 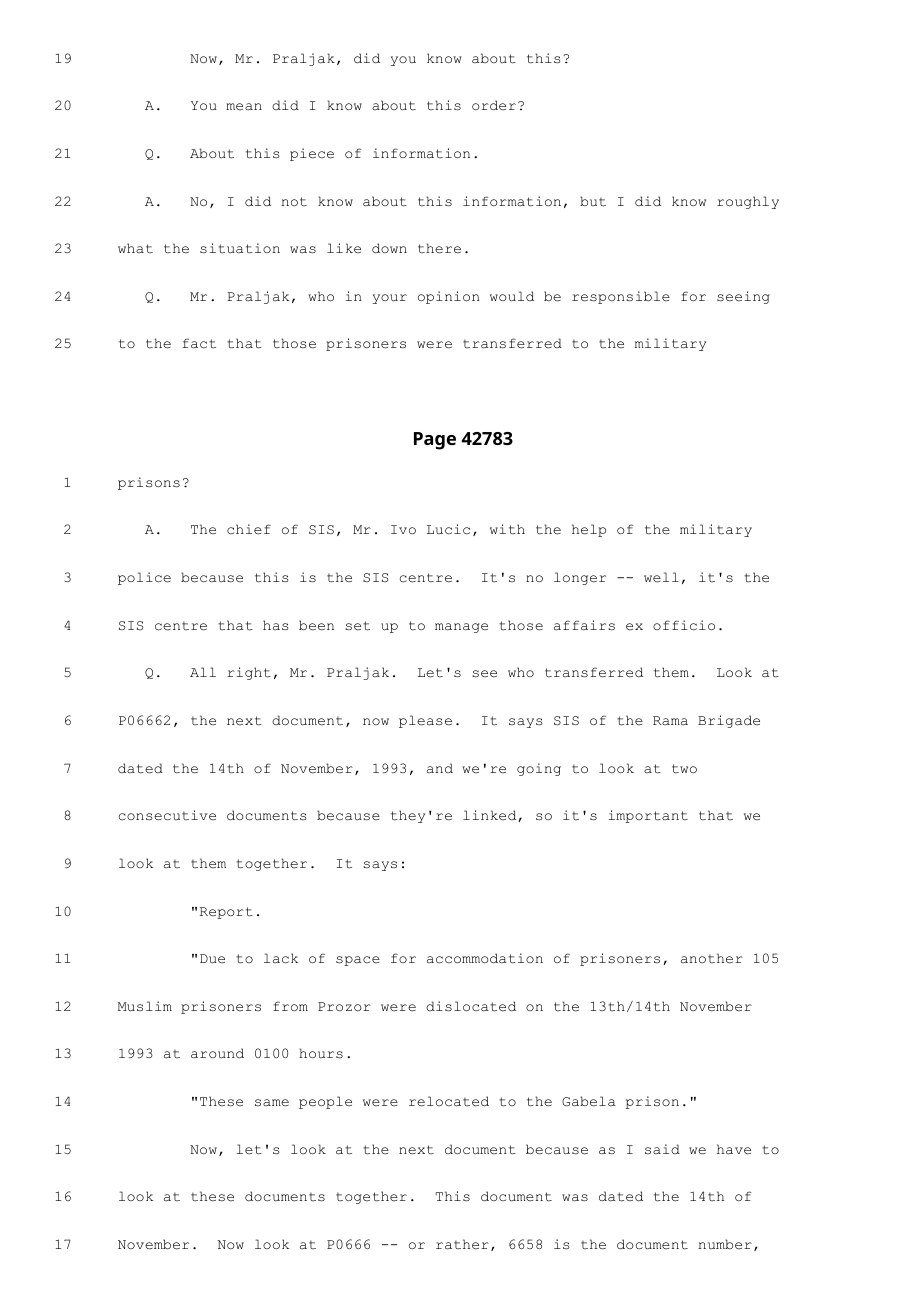 I want to click on and, so click(x=440, y=768).
